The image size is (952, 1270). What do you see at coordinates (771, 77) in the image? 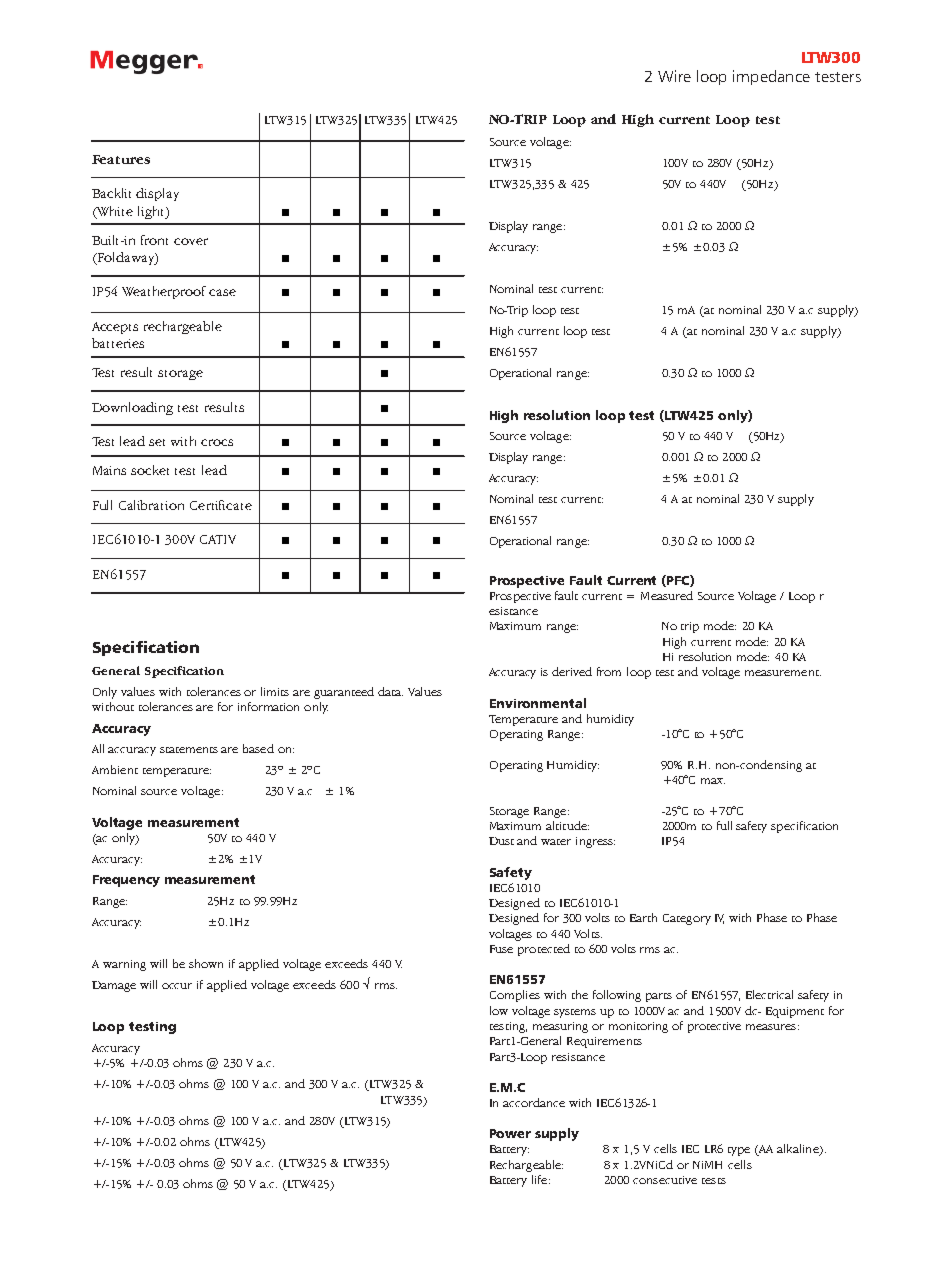
I see `impedance` at bounding box center [771, 77].
